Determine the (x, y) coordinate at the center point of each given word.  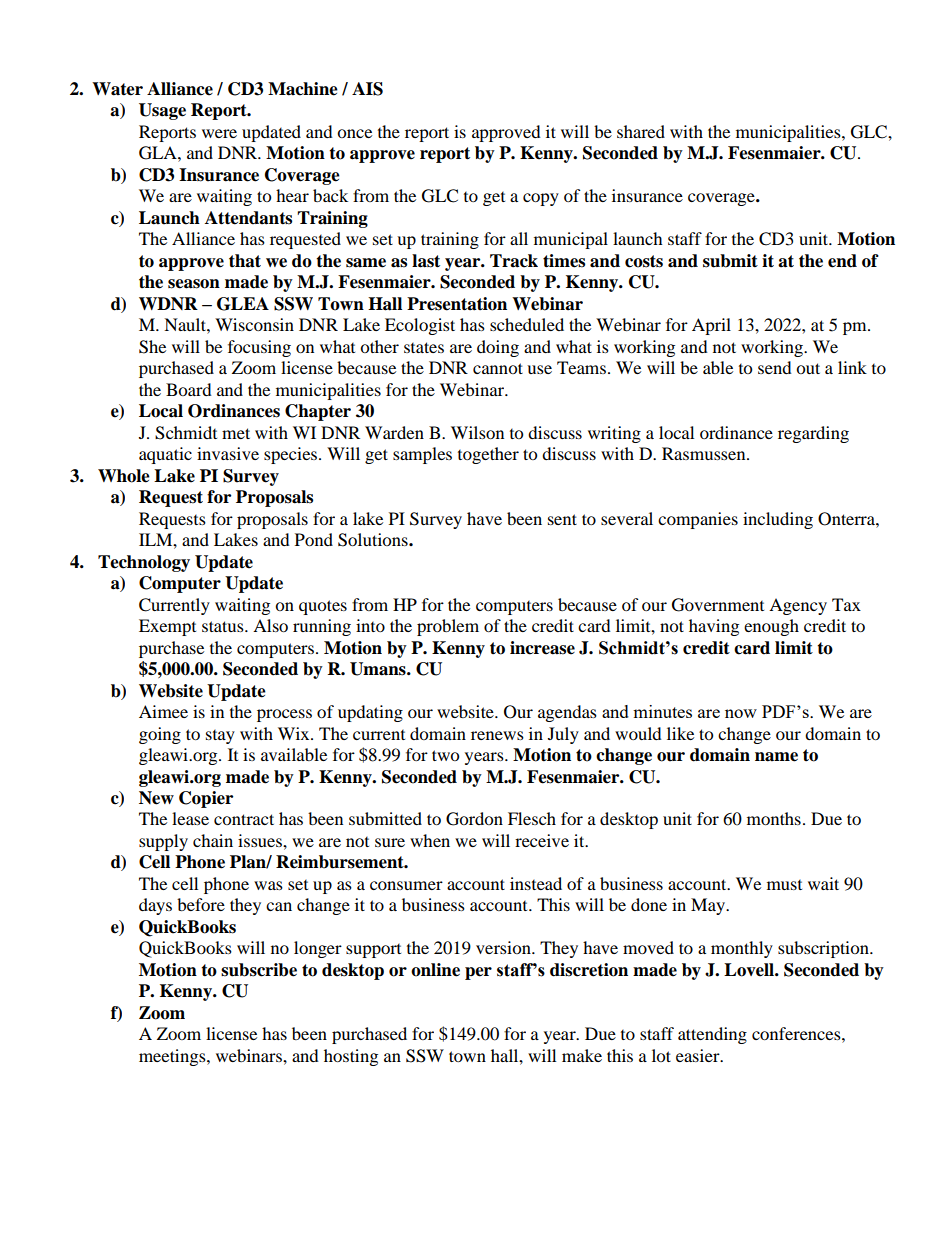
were (219, 133)
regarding (813, 434)
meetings (173, 1057)
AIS (367, 89)
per (478, 973)
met (236, 433)
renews (497, 735)
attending (712, 1035)
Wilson (477, 432)
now (741, 713)
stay (220, 737)
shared (641, 131)
